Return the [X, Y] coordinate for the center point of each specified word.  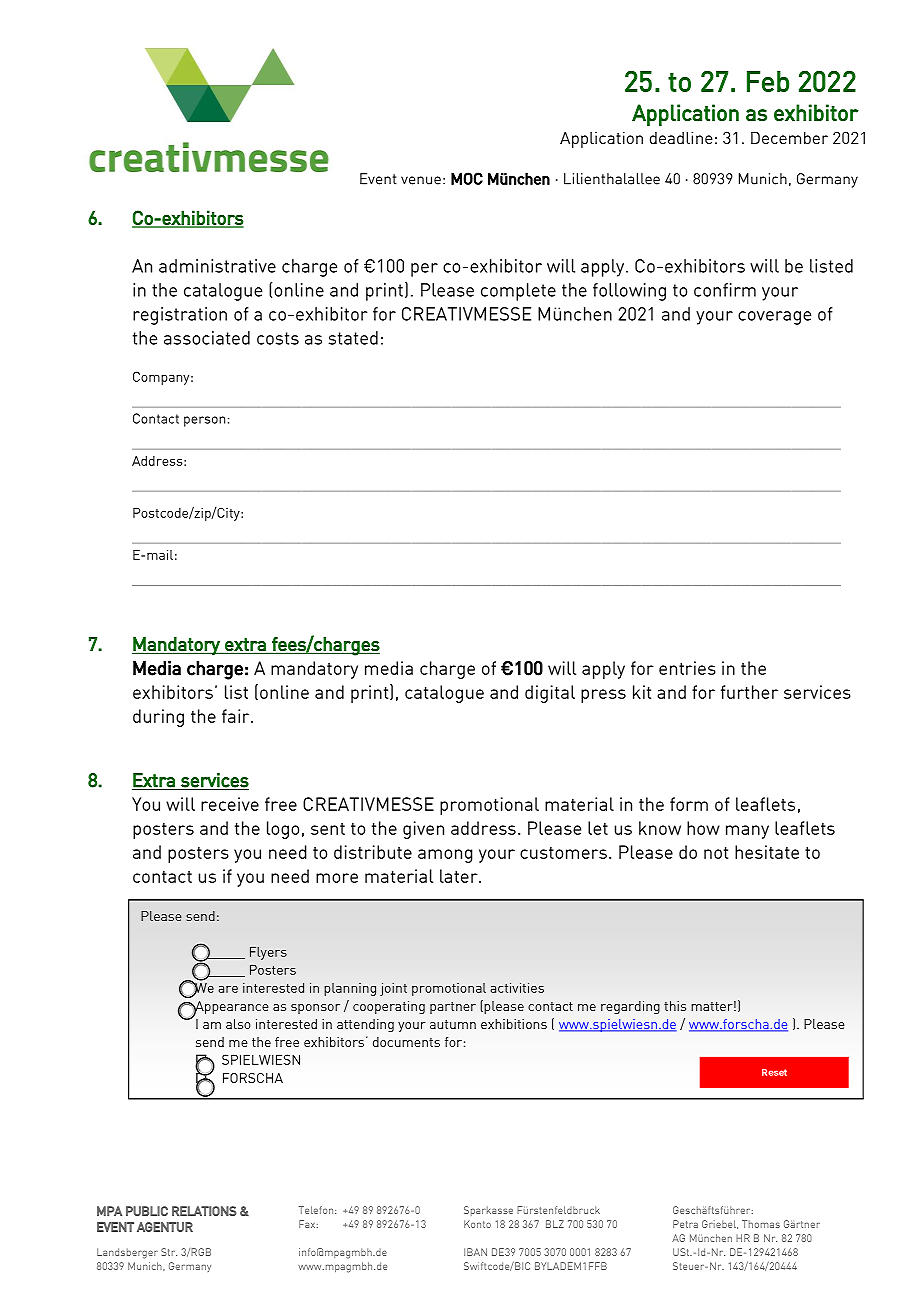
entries [687, 668]
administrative [217, 266]
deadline [681, 137]
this [675, 1006]
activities [517, 987]
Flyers [268, 953]
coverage [774, 318]
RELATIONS [204, 1211]
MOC [467, 178]
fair [237, 716]
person [204, 421]
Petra [685, 1224]
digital [550, 694]
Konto [477, 1224]
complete [518, 292]
